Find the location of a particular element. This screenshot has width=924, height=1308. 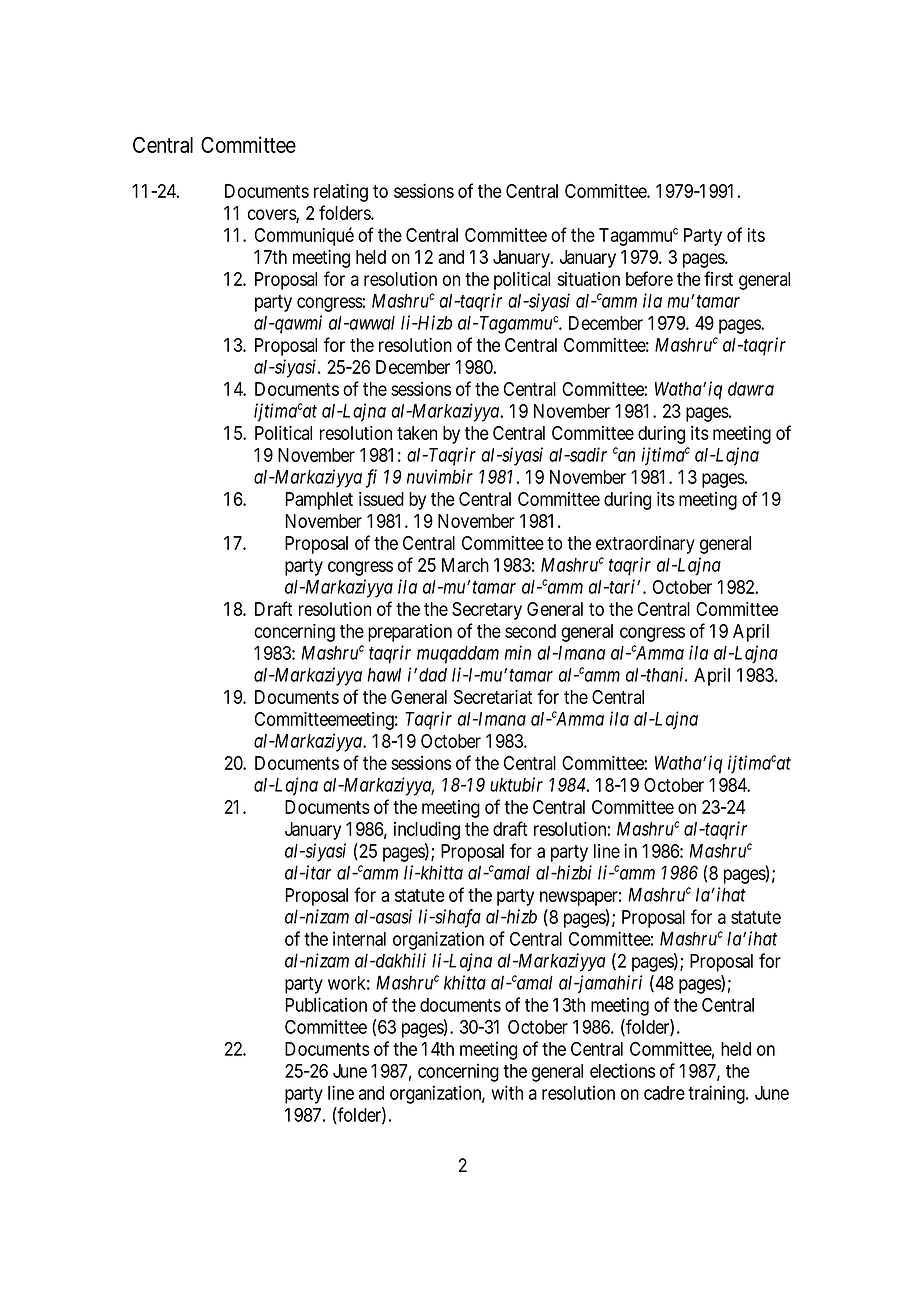

Publication is located at coordinates (326, 1004).
